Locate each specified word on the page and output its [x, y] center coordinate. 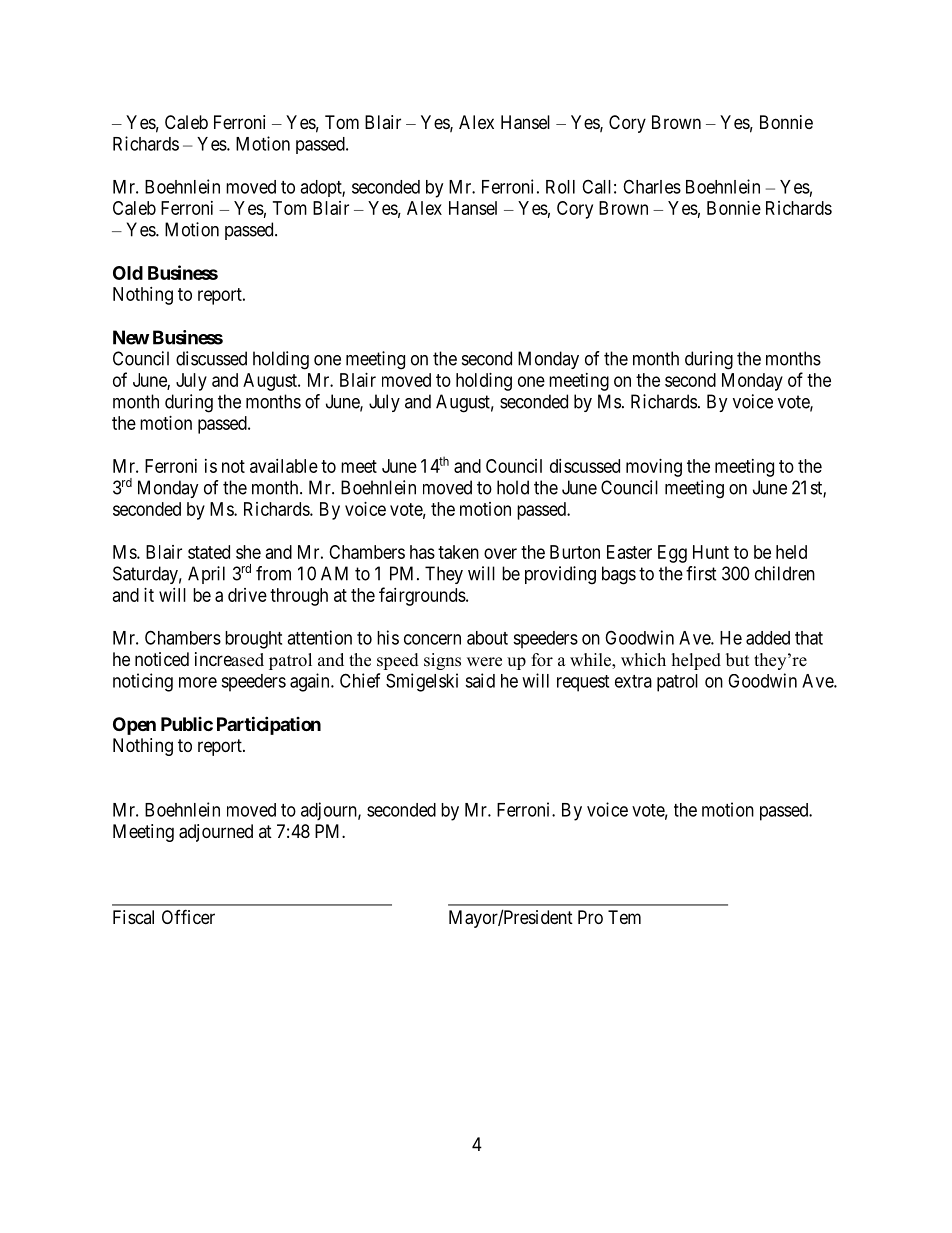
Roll [560, 187]
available [284, 466]
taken [458, 552]
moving [654, 468]
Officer [188, 916]
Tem [624, 917]
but [737, 660]
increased [229, 659]
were [484, 662]
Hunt [711, 552]
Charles [652, 186]
